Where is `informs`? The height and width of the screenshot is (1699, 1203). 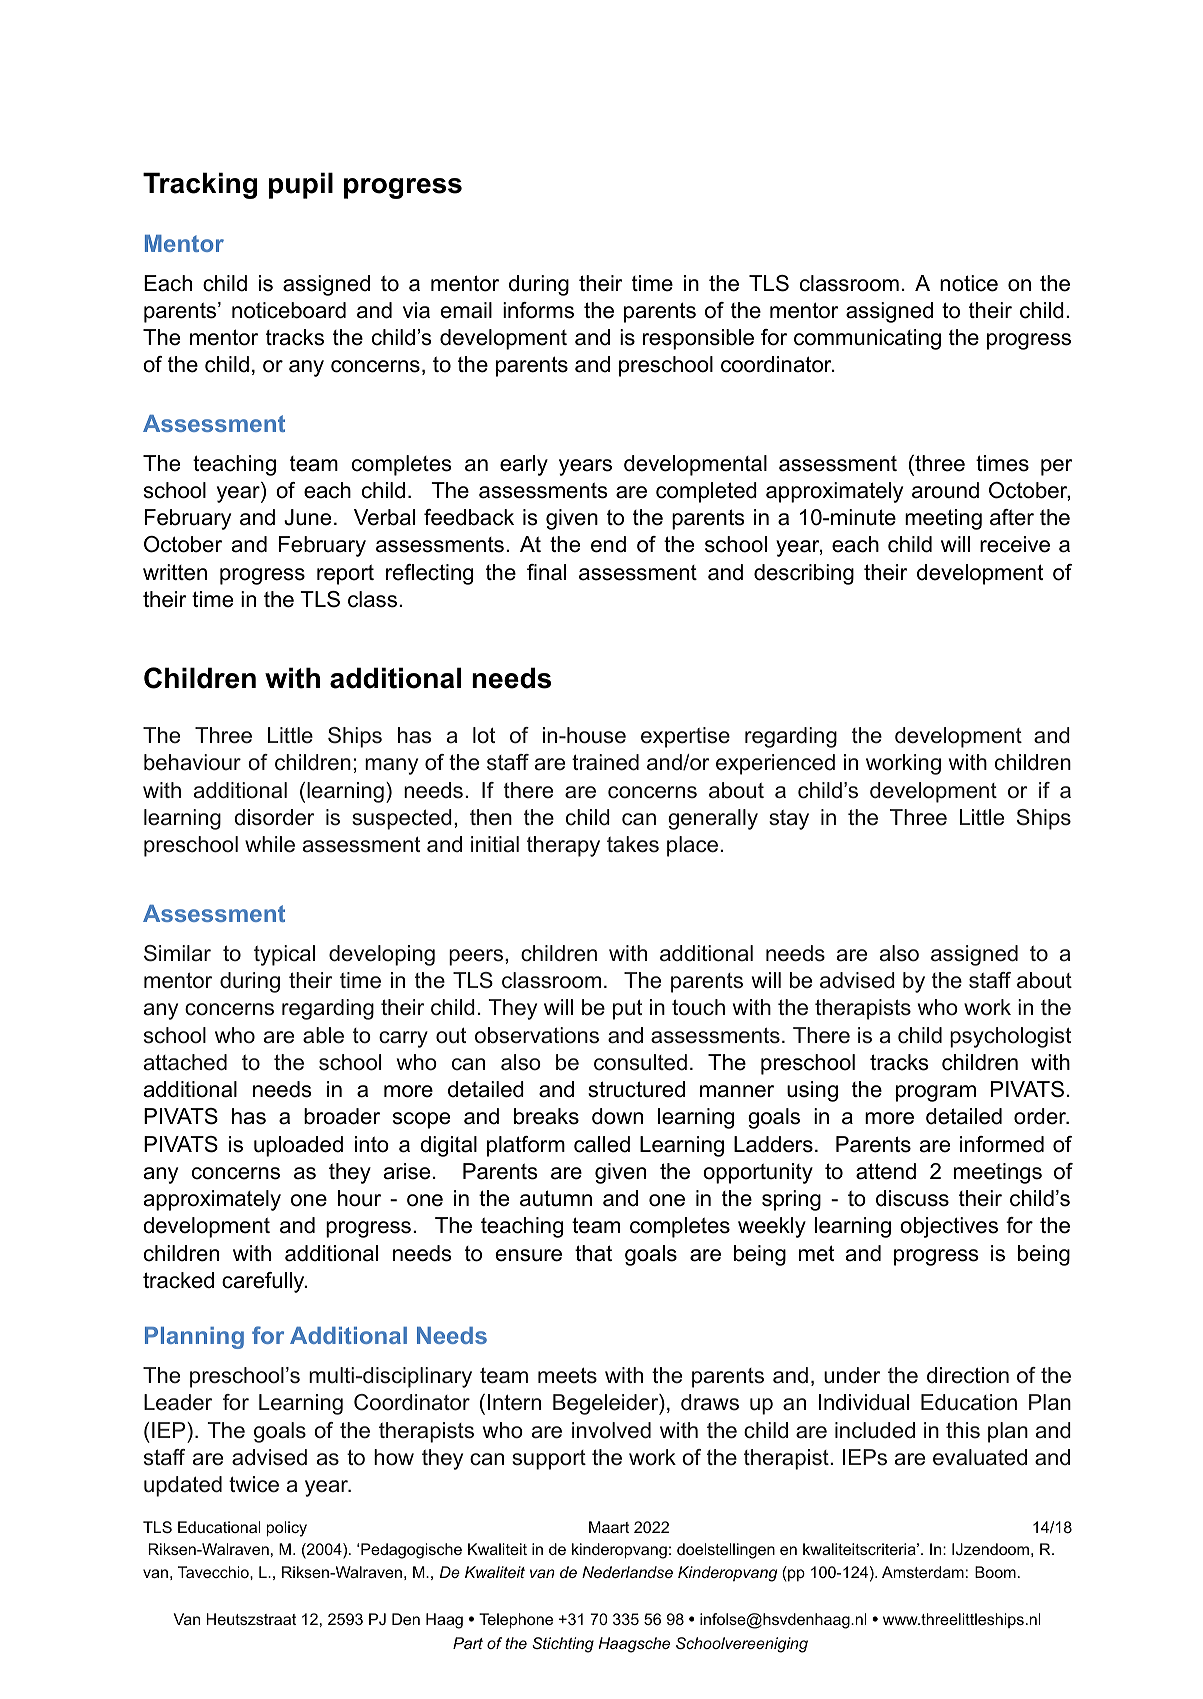 informs is located at coordinates (538, 310).
